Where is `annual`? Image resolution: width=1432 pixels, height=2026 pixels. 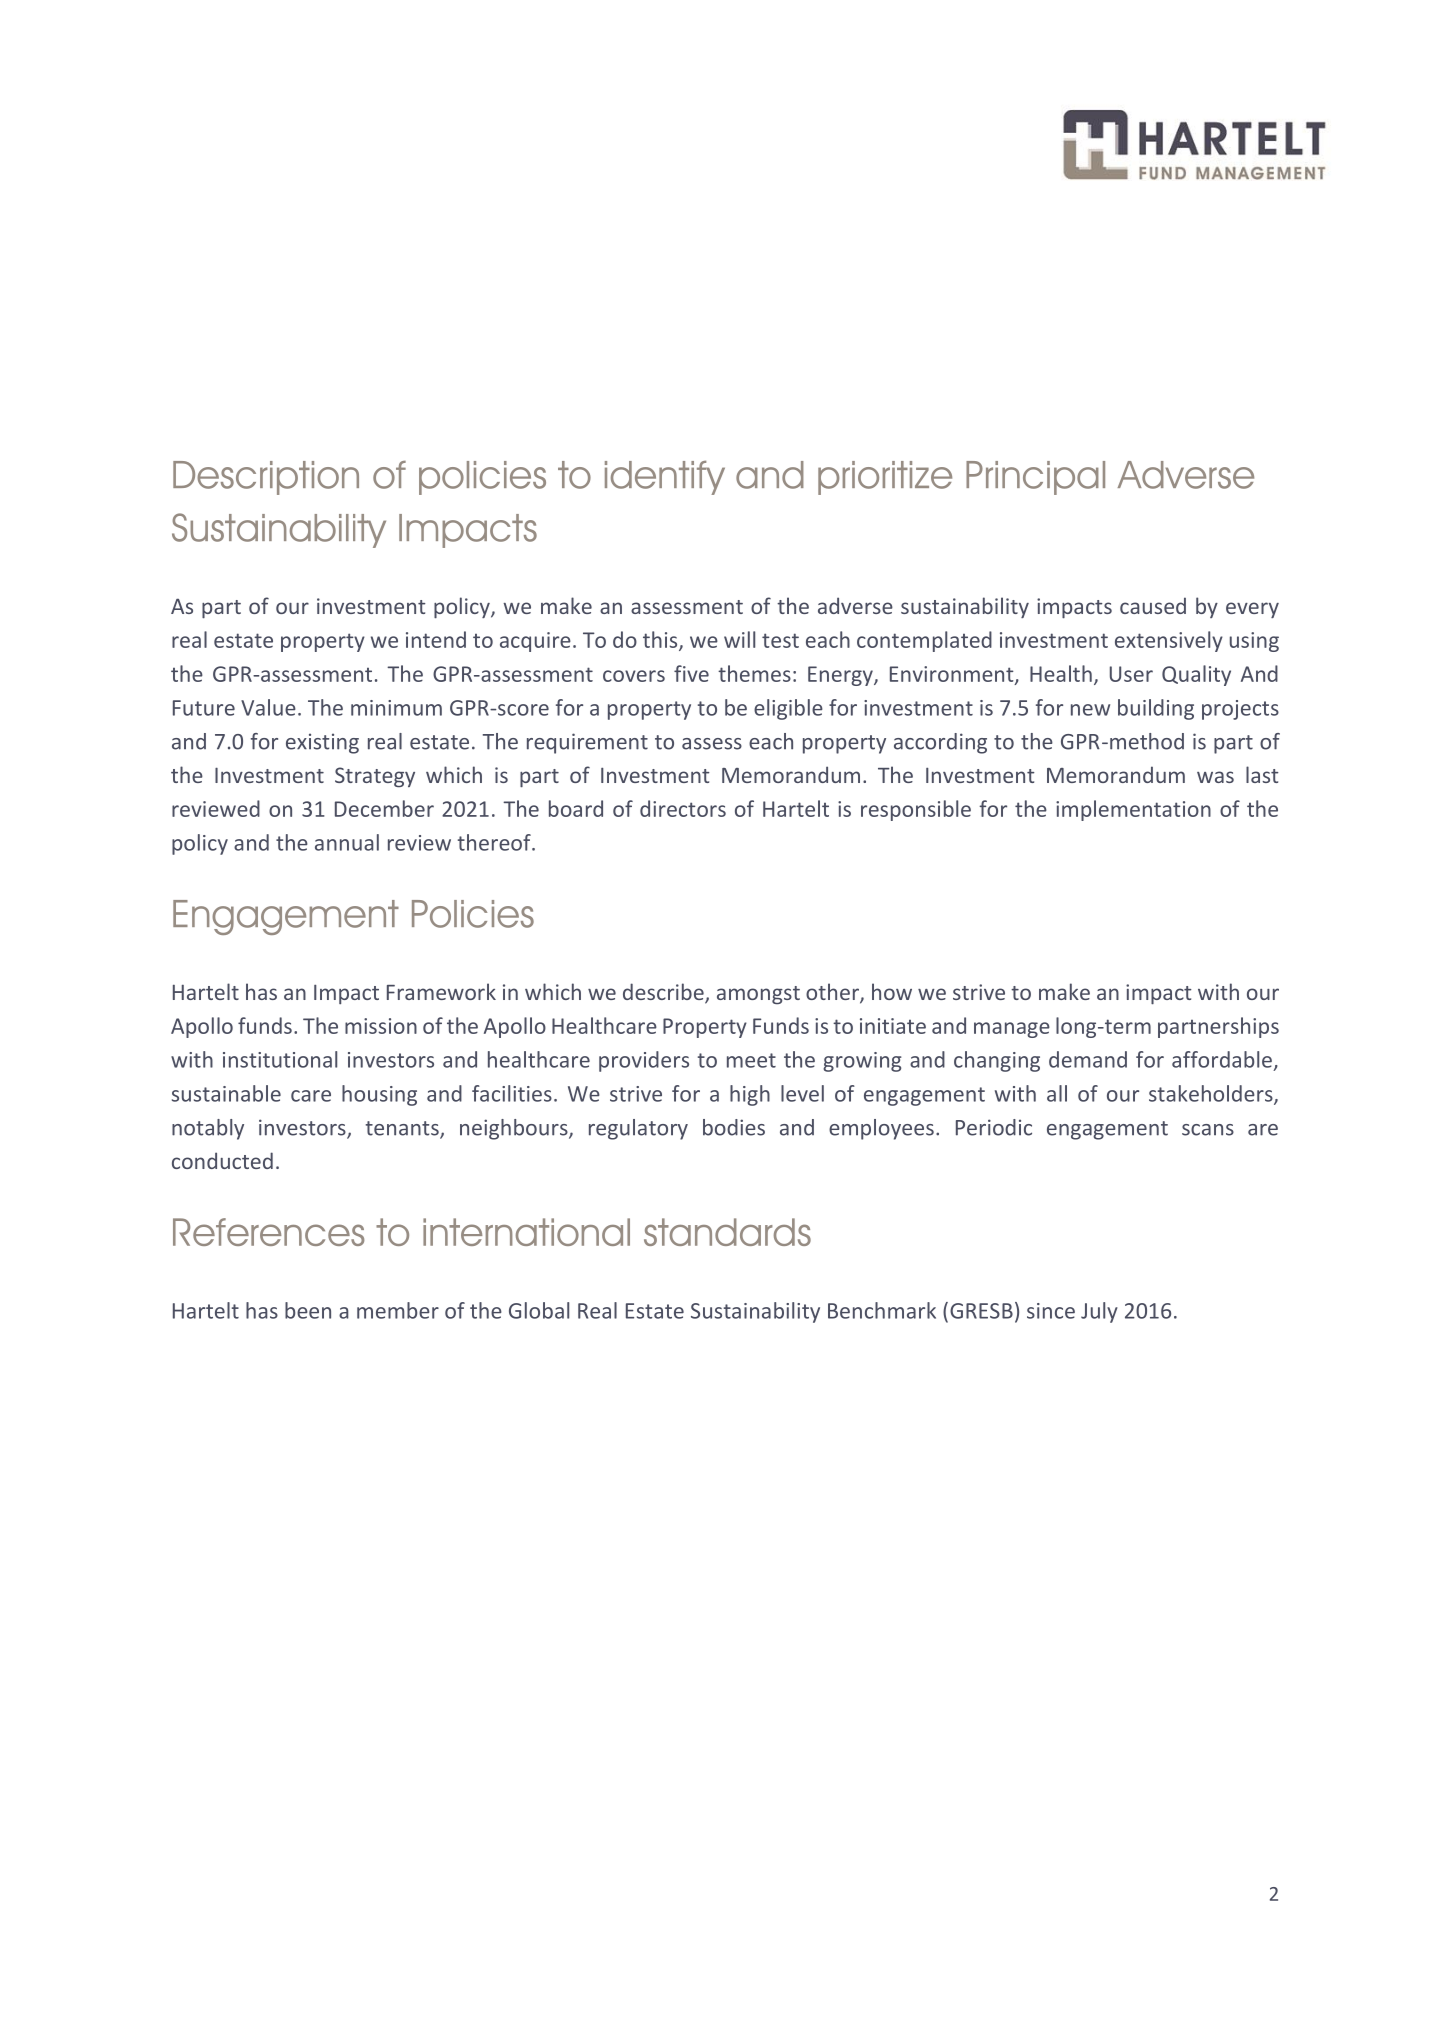
annual is located at coordinates (347, 842).
